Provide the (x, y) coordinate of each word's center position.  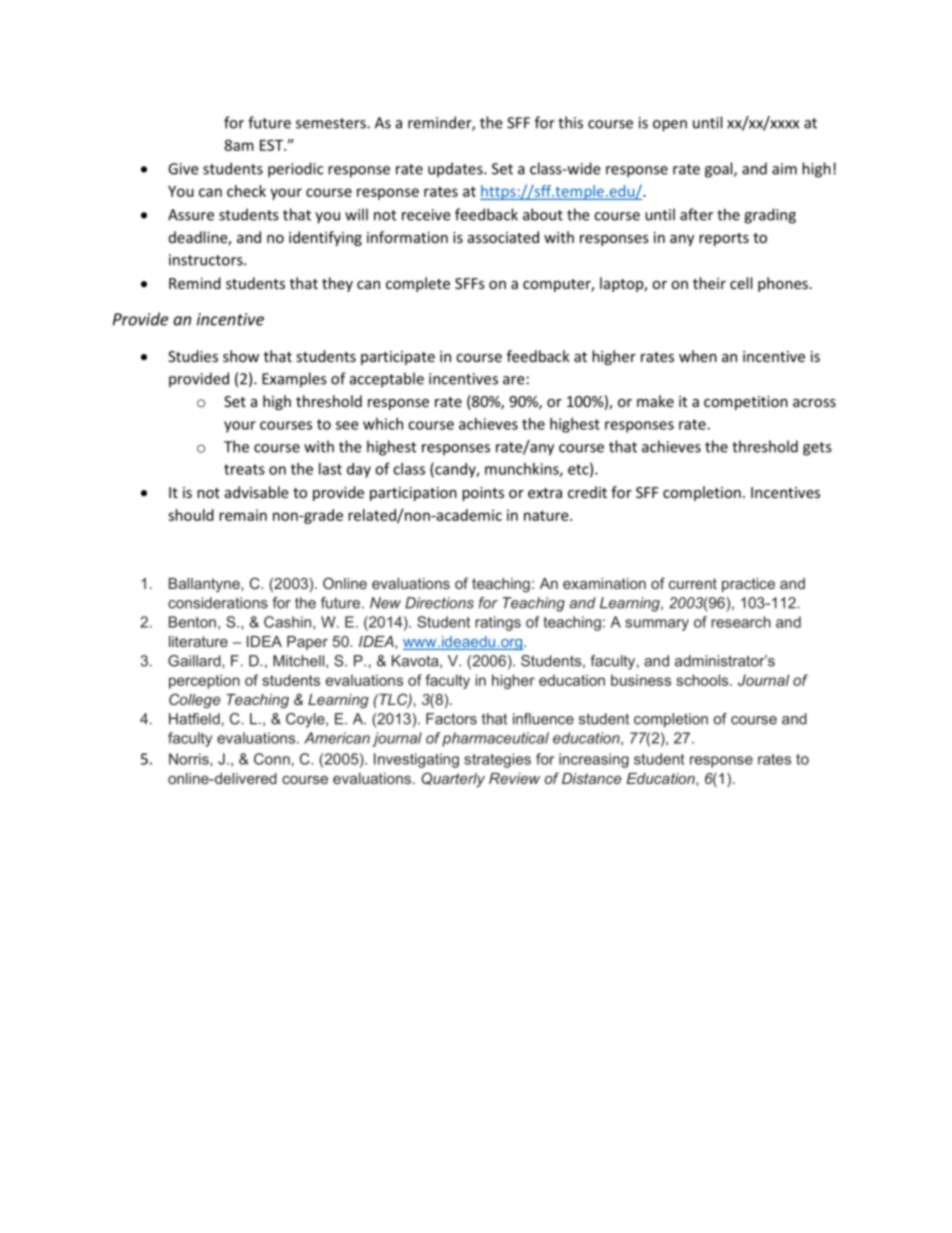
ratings (498, 623)
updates (456, 169)
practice (748, 585)
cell (741, 283)
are (514, 380)
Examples (294, 379)
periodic (295, 170)
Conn (272, 759)
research (741, 622)
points (483, 494)
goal (720, 170)
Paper (307, 643)
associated (503, 237)
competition (746, 403)
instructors (207, 260)
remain (243, 515)
